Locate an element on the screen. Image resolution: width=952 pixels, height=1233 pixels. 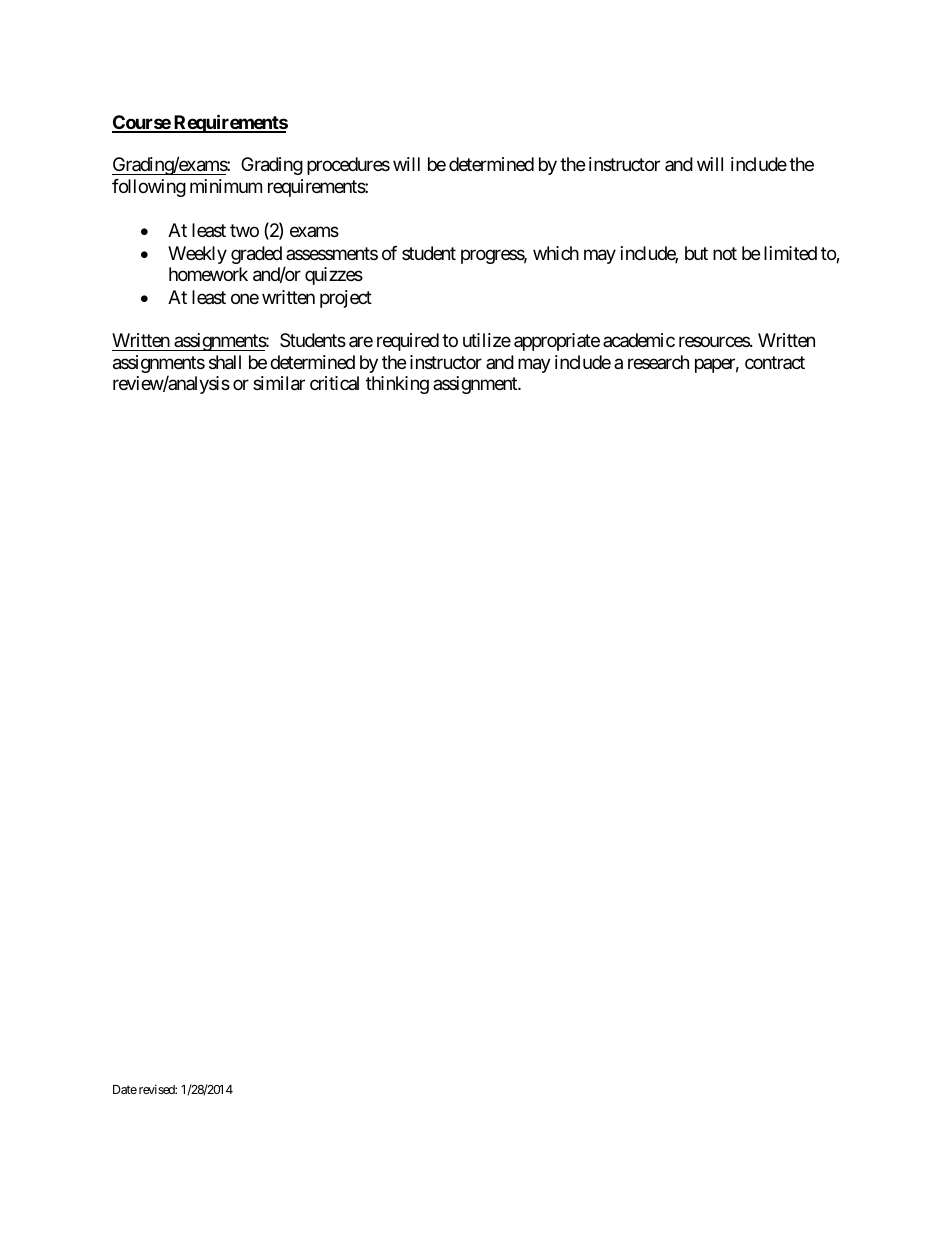
procedures is located at coordinates (348, 166).
